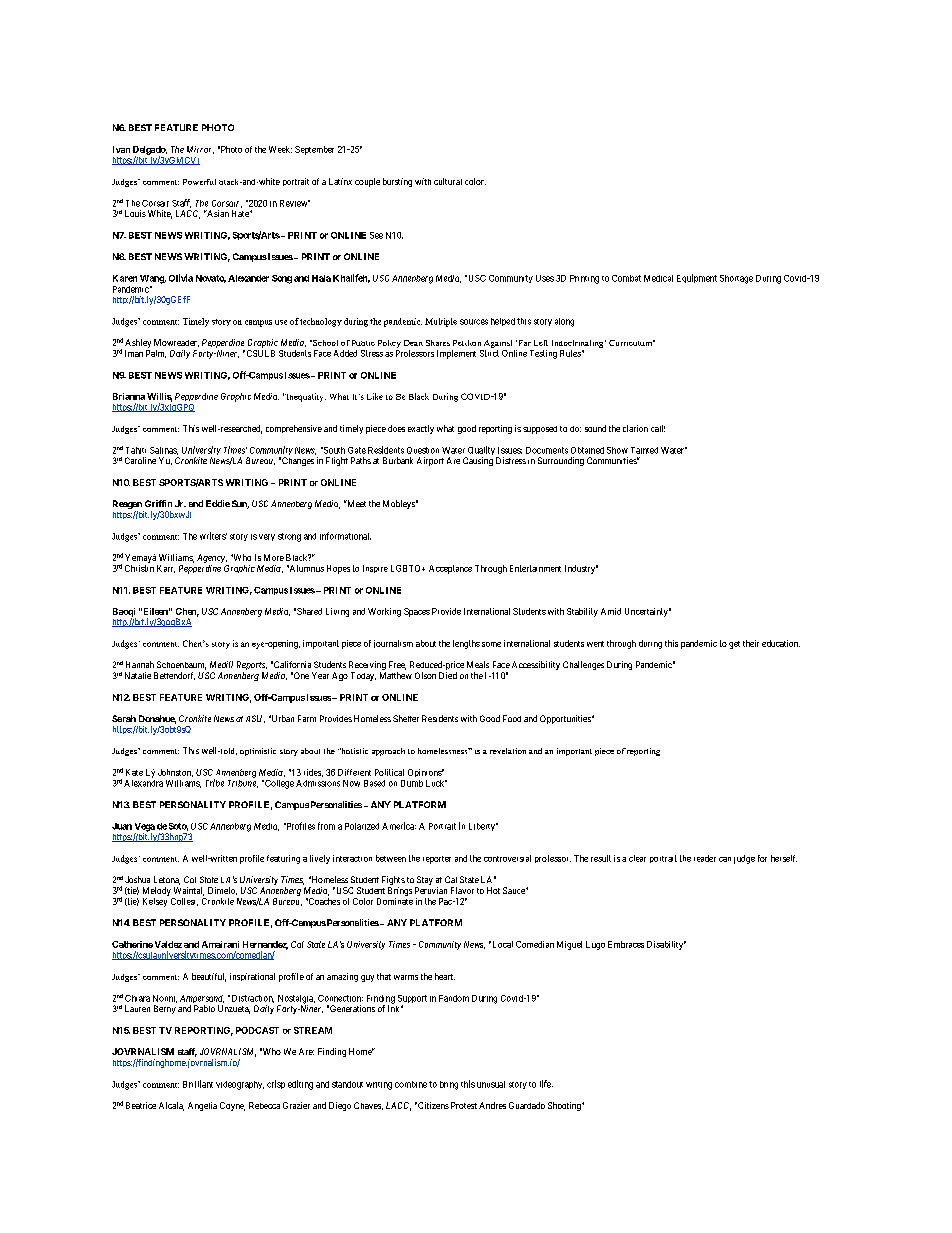  Describe the element at coordinates (437, 860) in the image. I see `reporter` at that location.
